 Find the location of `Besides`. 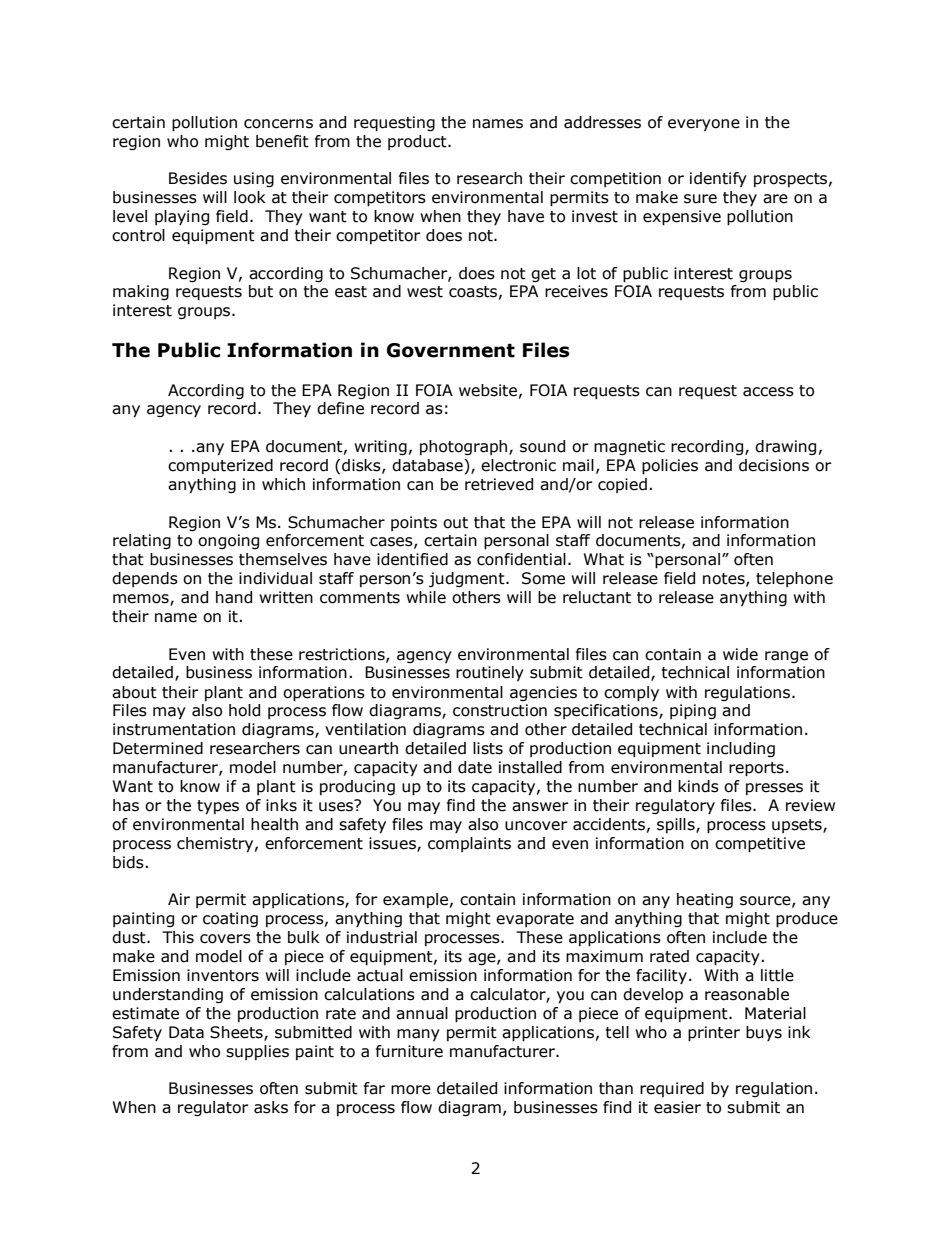

Besides is located at coordinates (198, 178).
